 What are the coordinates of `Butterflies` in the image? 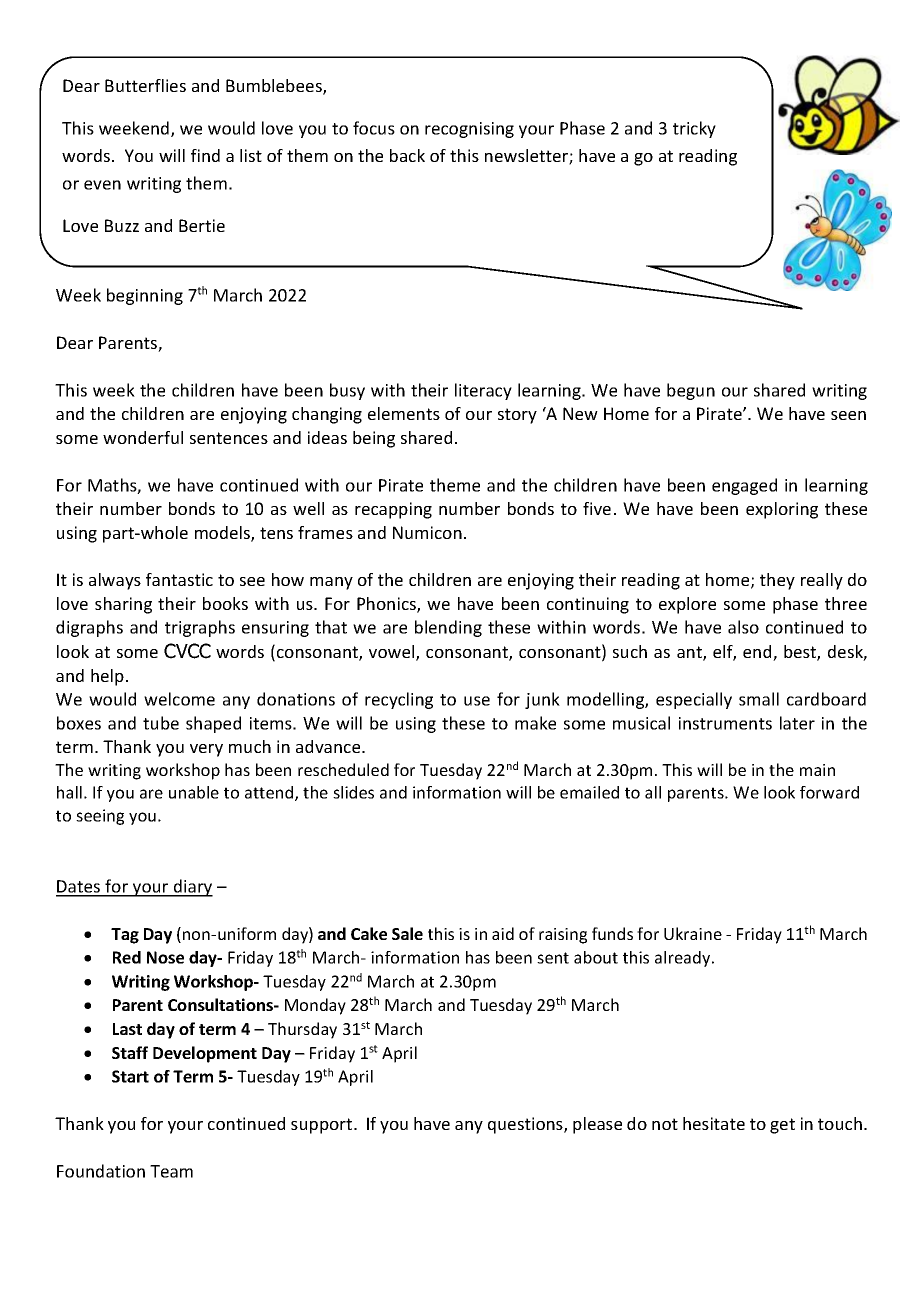 It's located at (145, 85).
